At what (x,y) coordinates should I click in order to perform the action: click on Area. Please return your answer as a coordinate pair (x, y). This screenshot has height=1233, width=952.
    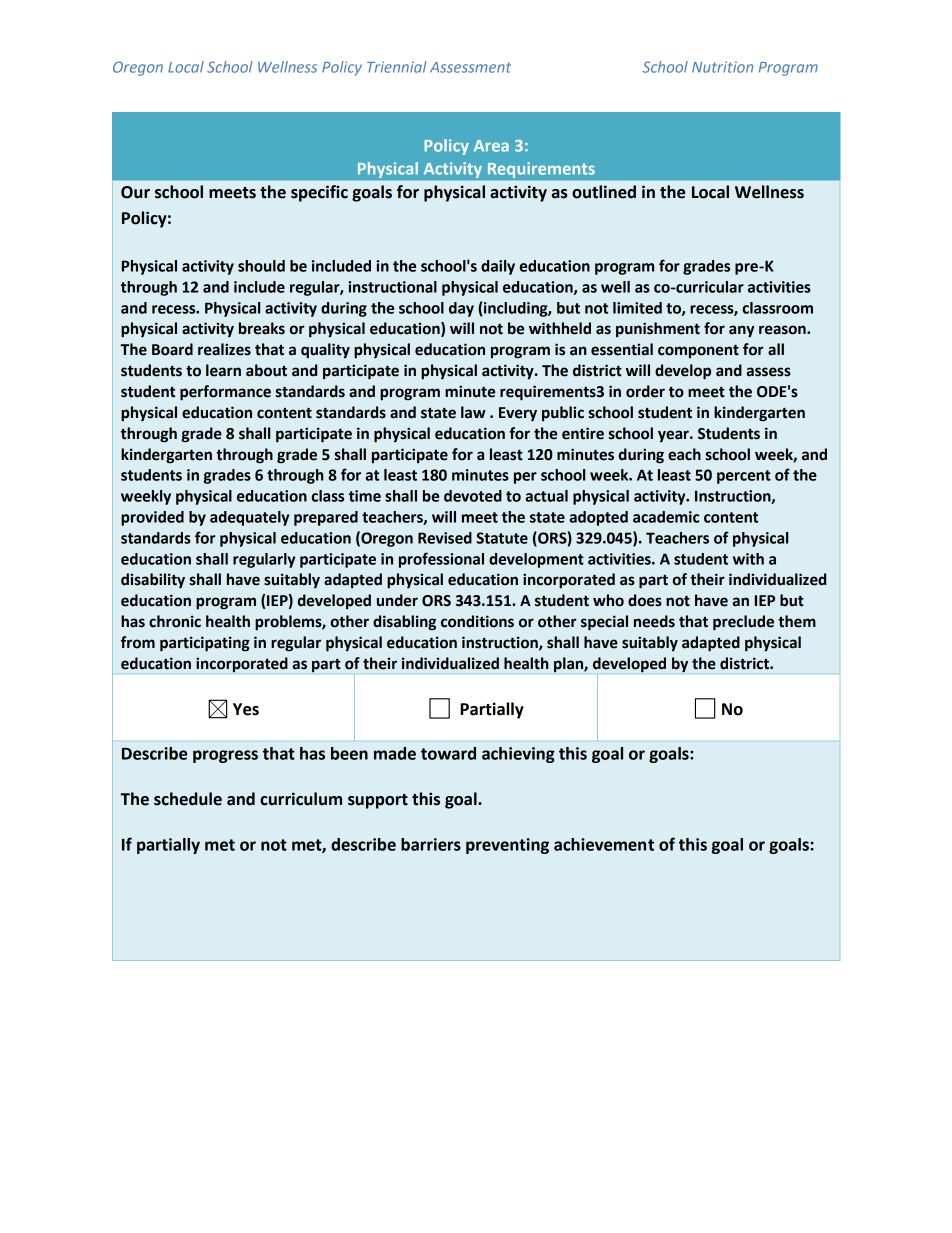
    Looking at the image, I should click on (491, 146).
